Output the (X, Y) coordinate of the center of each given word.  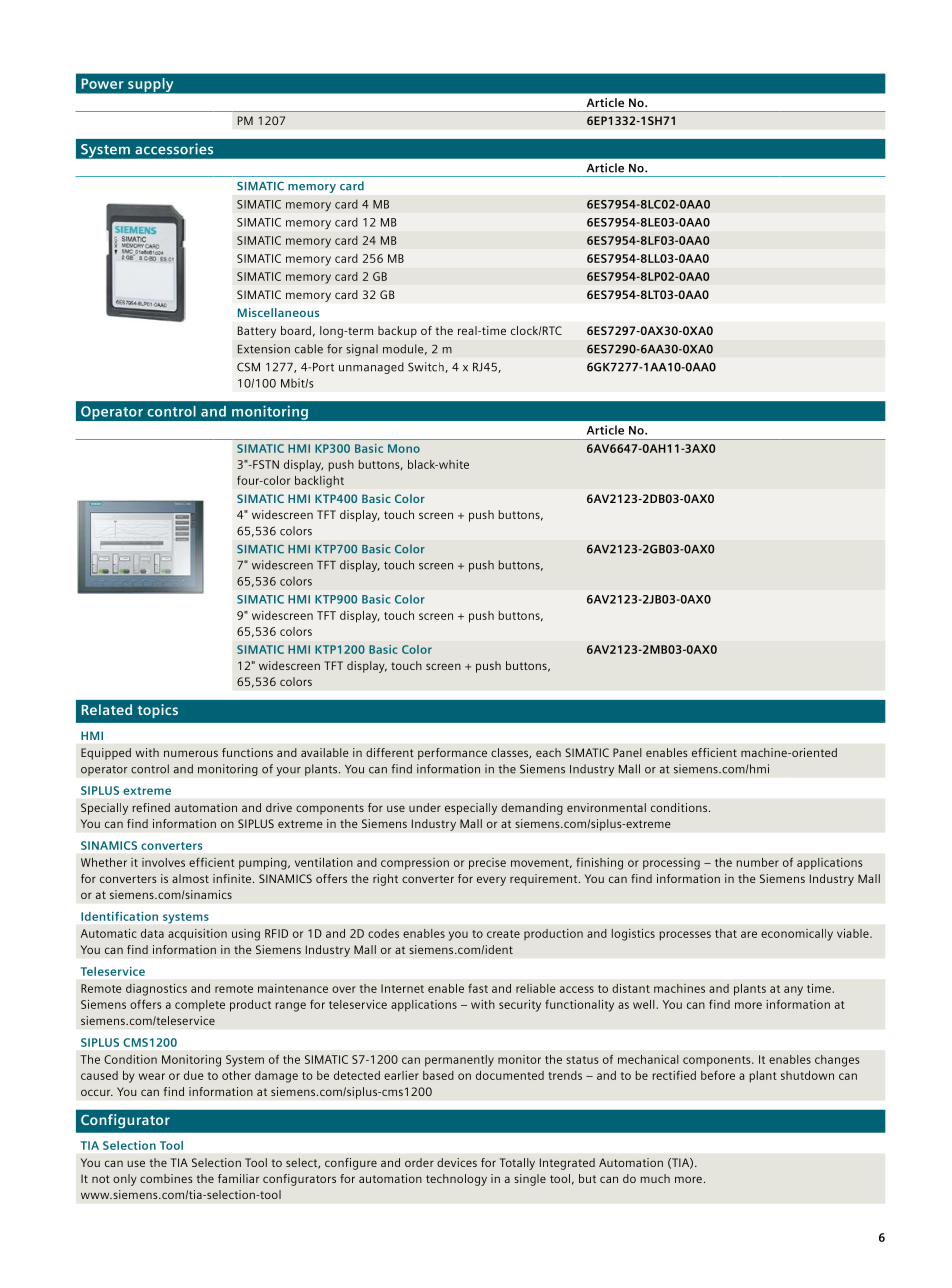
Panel (627, 752)
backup (397, 332)
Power (103, 83)
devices (457, 1162)
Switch (427, 367)
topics (157, 711)
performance (452, 754)
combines (166, 1178)
